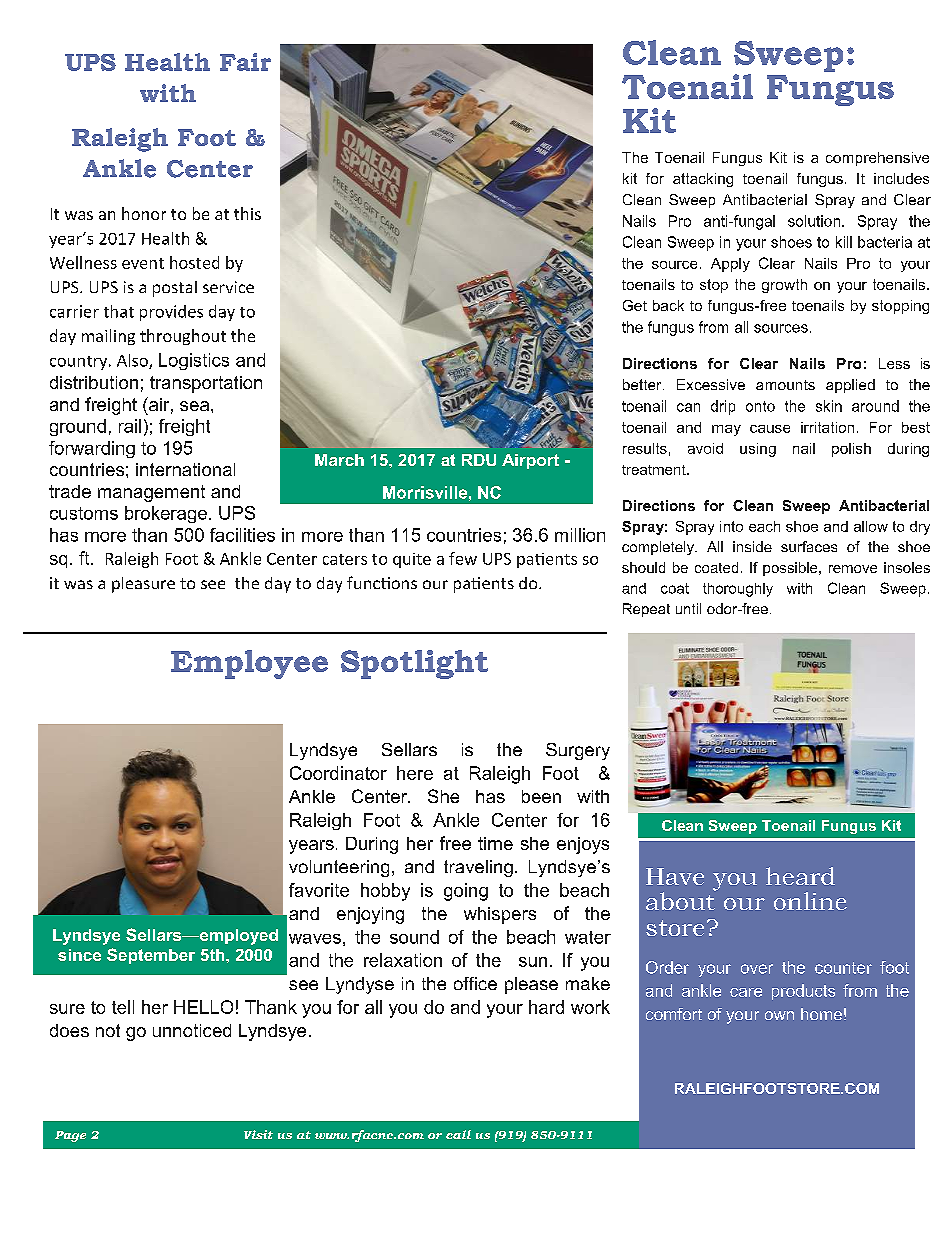 The image size is (952, 1233). Describe the element at coordinates (827, 427) in the document. I see `irritation` at that location.
